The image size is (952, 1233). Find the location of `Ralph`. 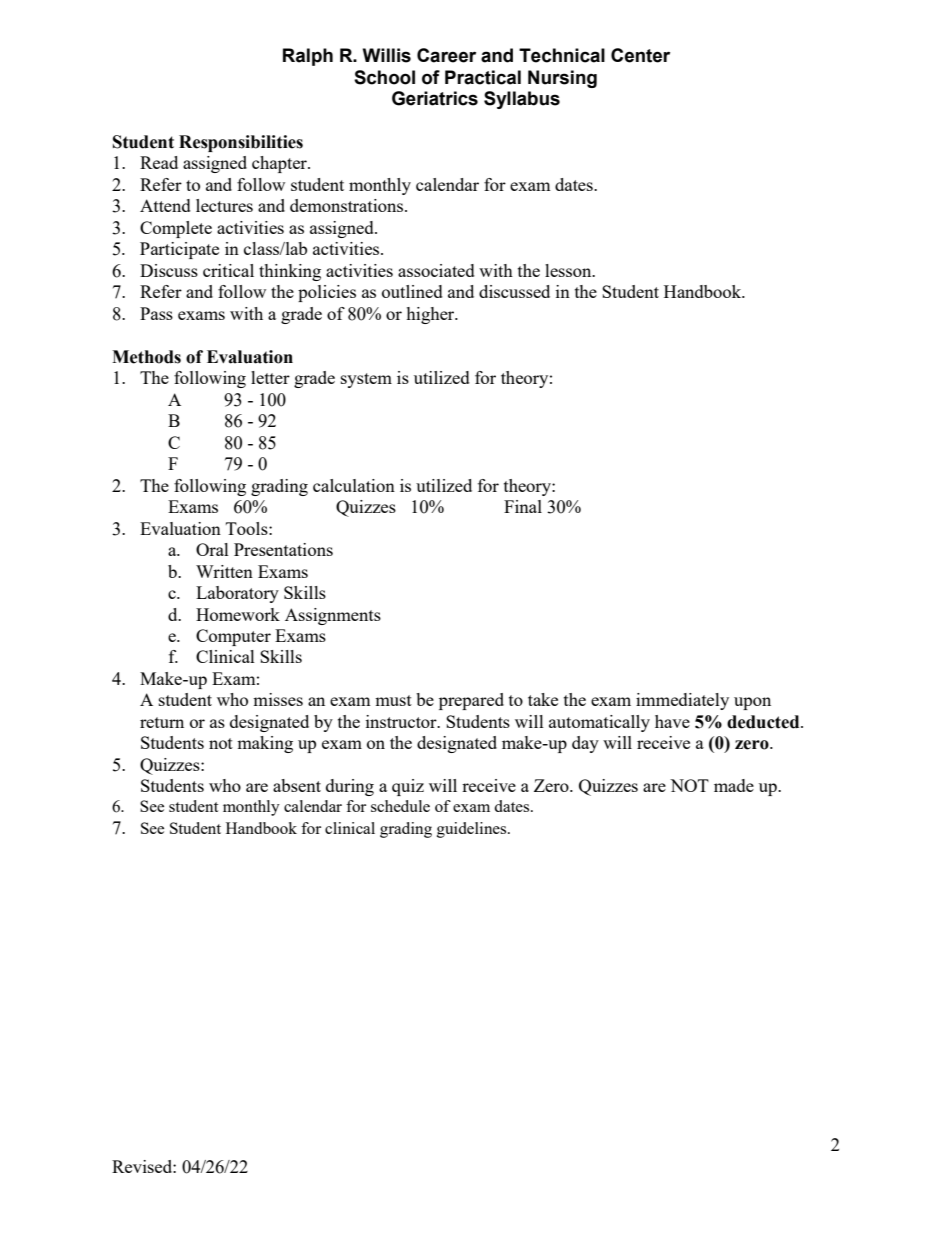

Ralph is located at coordinates (308, 57).
